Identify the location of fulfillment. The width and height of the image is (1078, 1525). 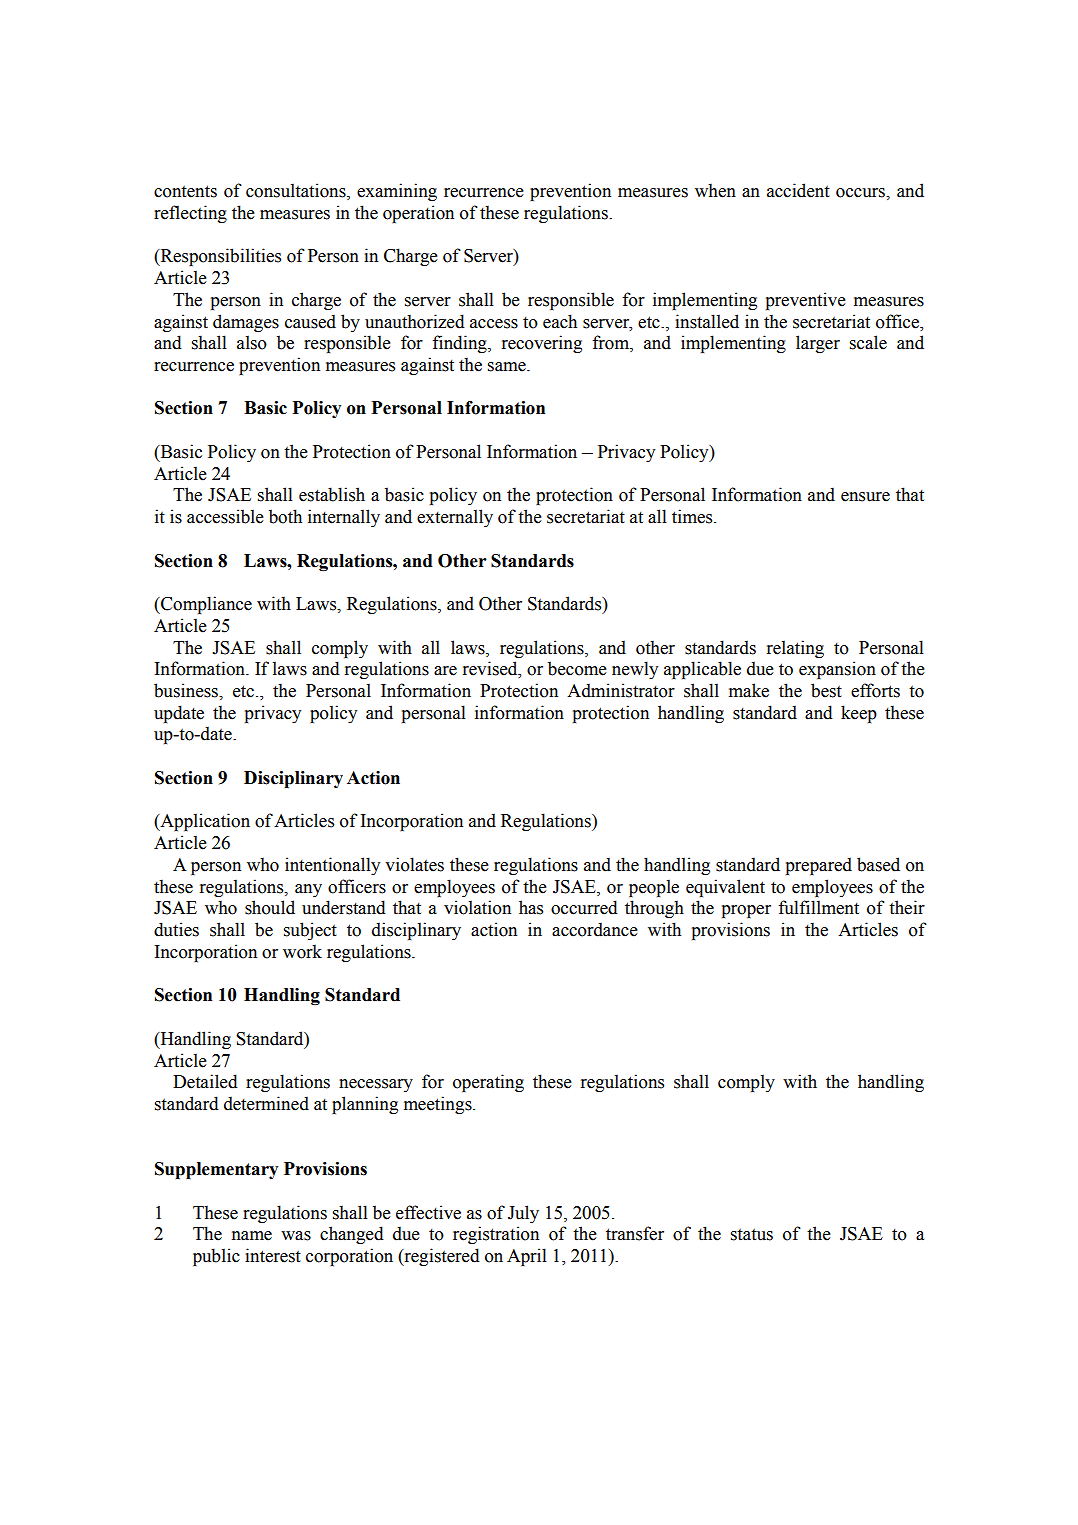
(818, 907).
